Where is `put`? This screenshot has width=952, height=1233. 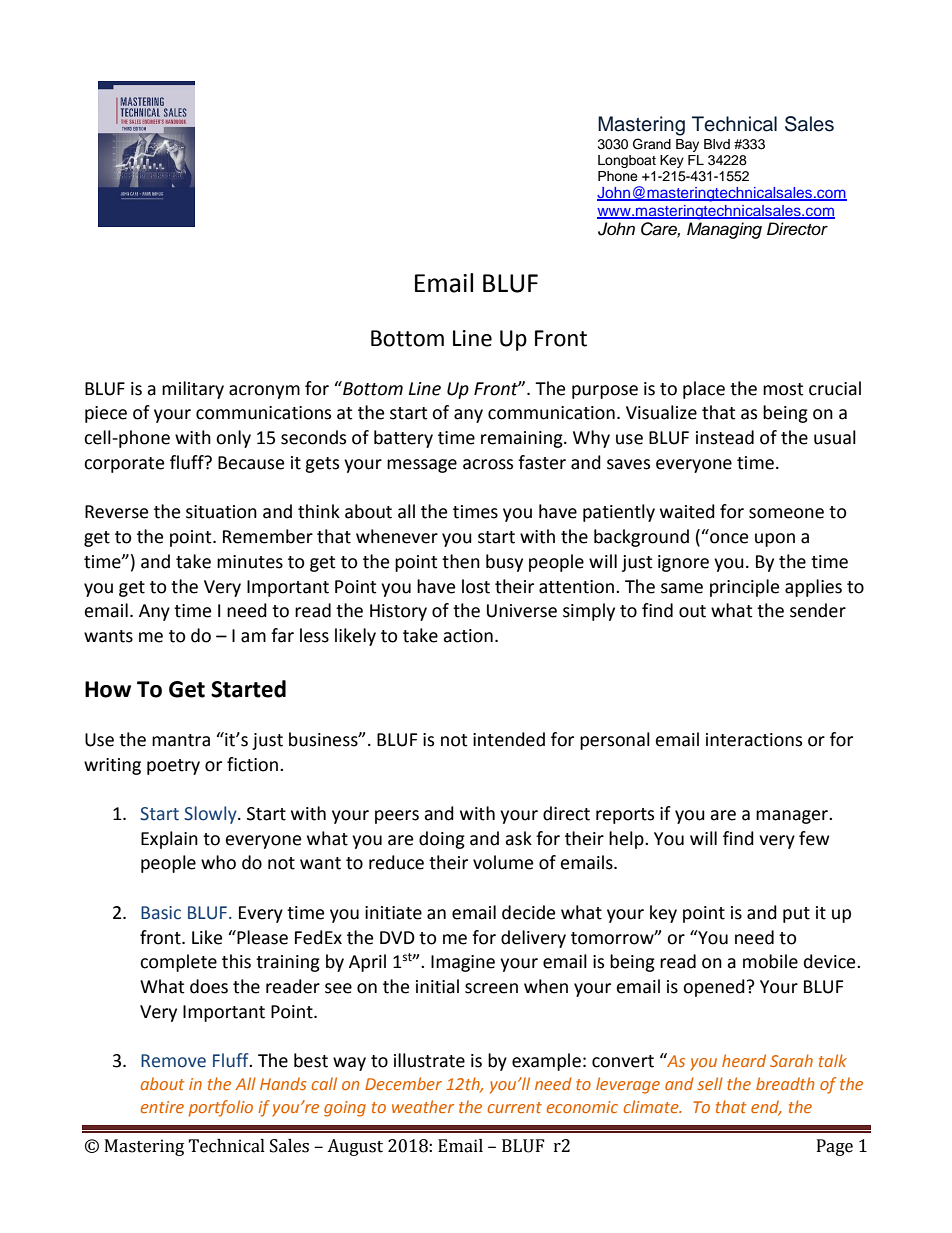 put is located at coordinates (796, 915).
